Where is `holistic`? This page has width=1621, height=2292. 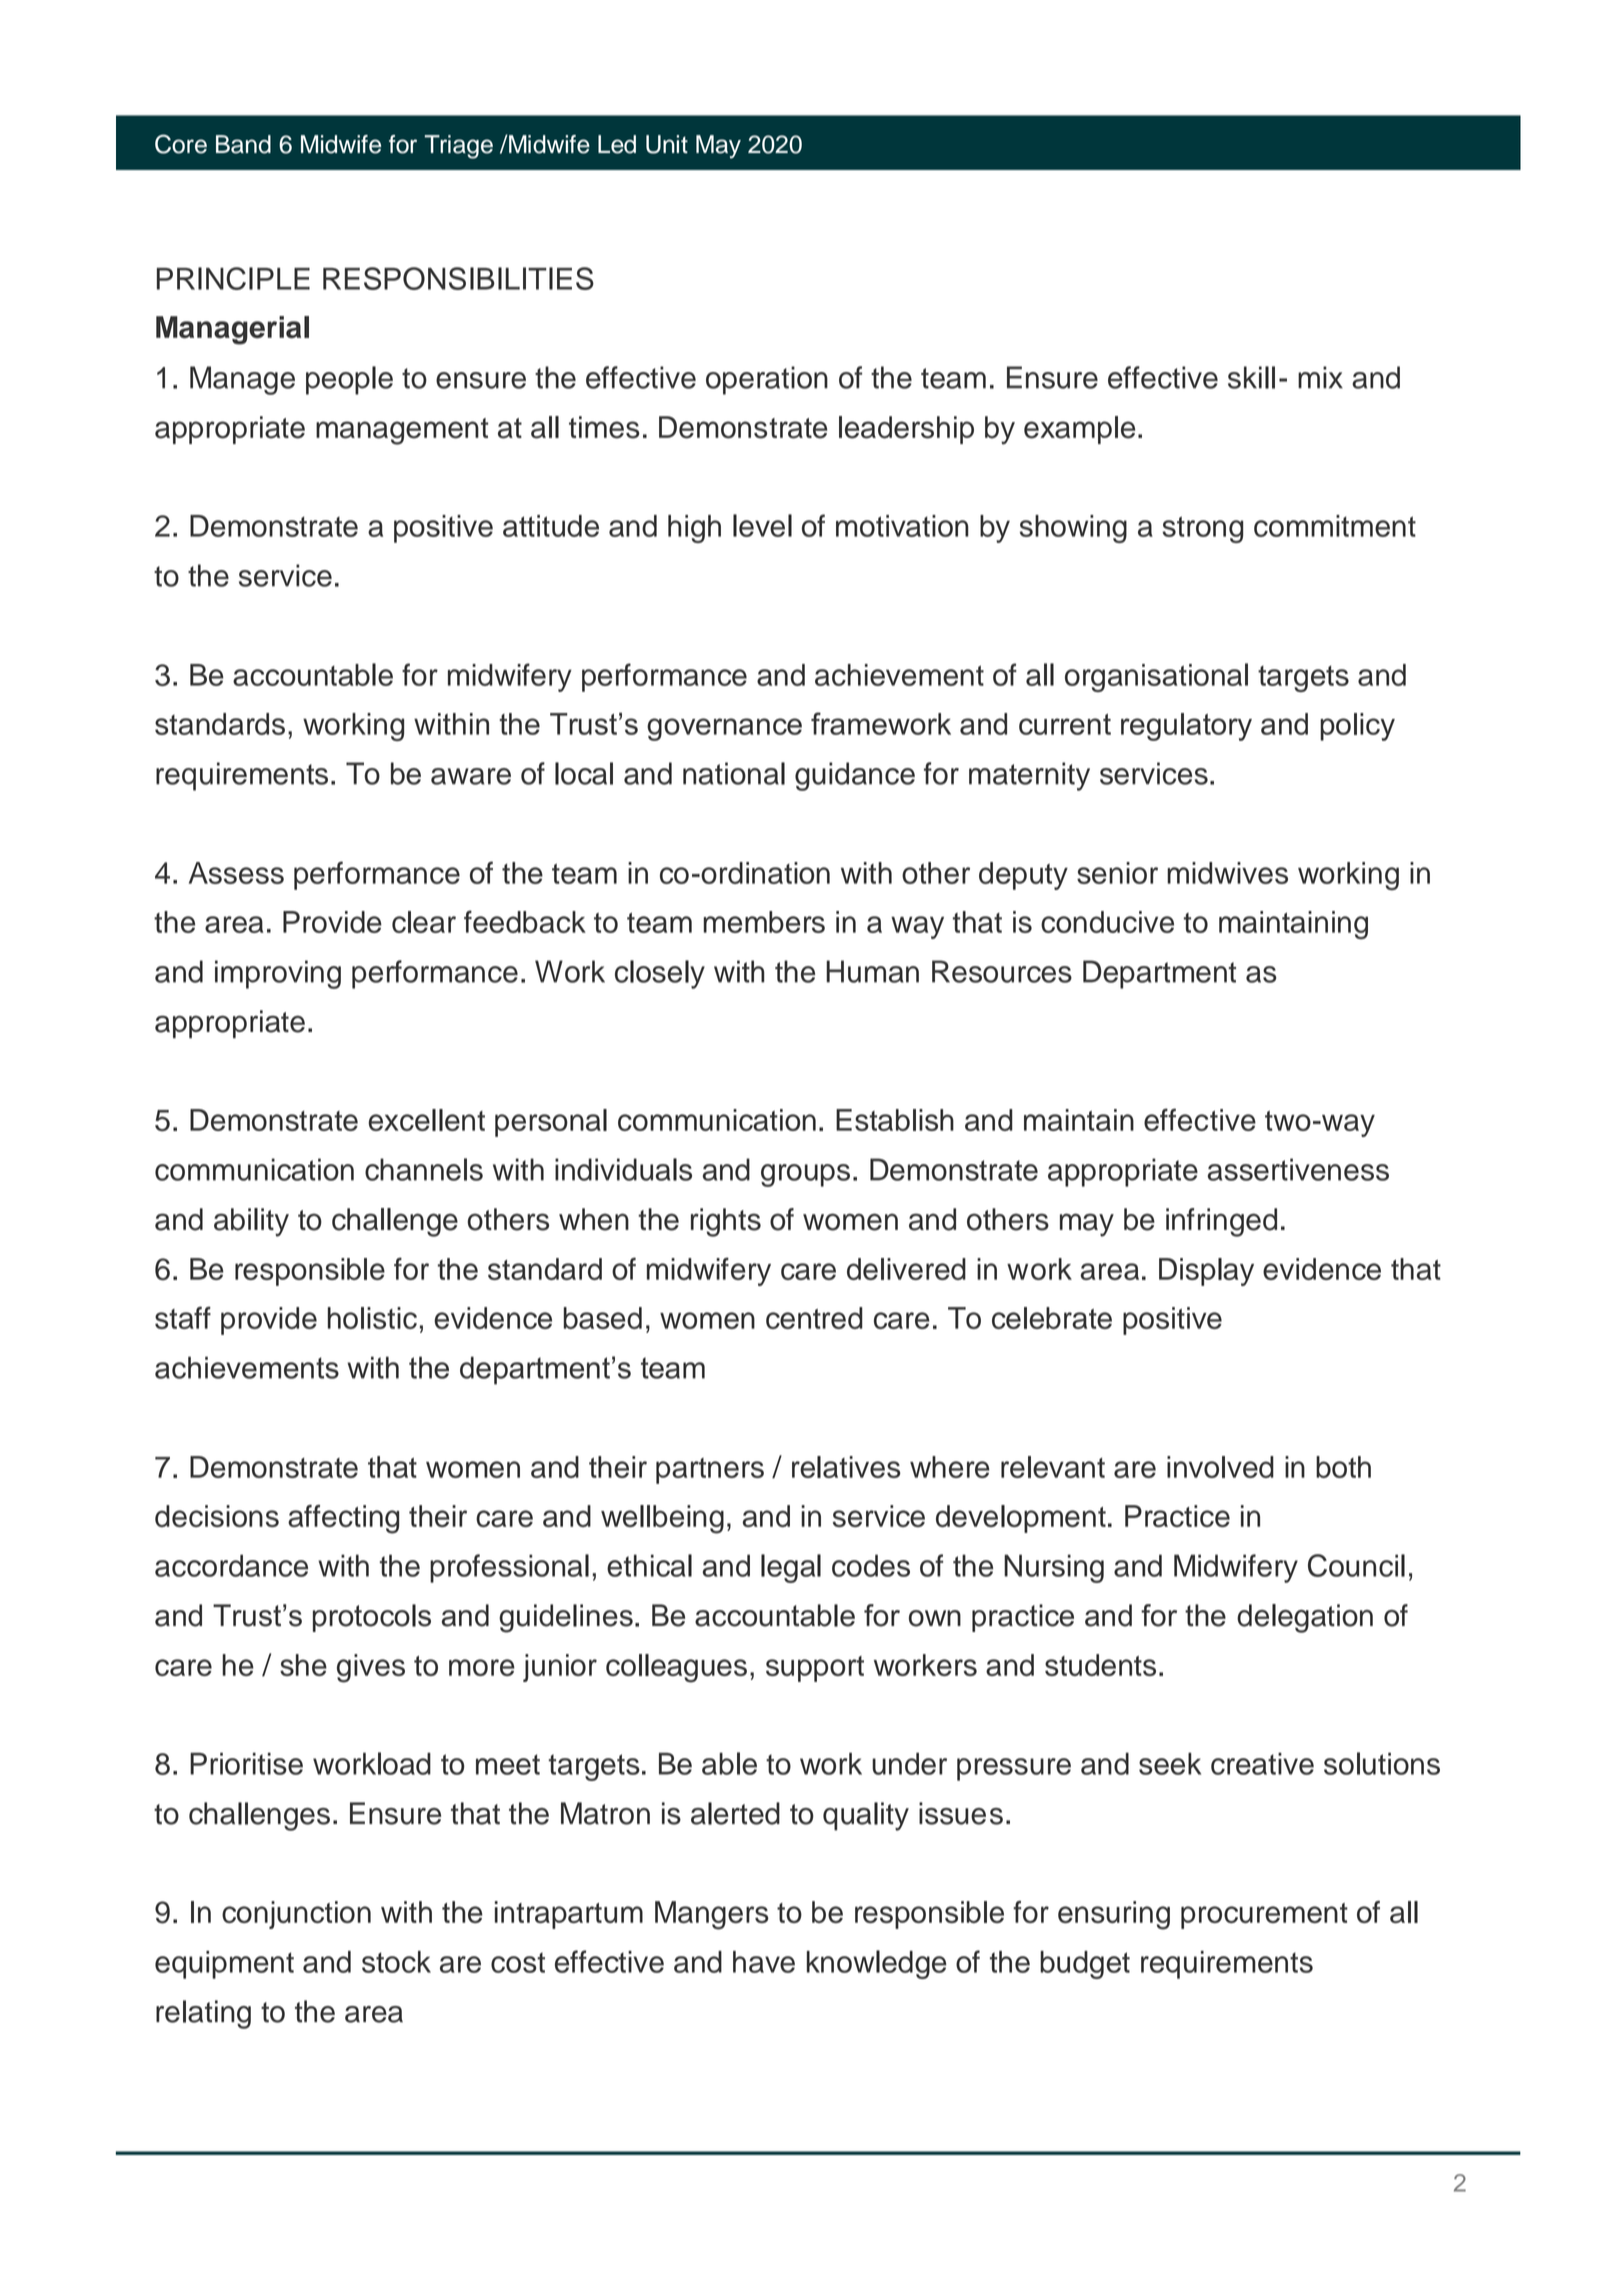
holistic is located at coordinates (372, 1318).
